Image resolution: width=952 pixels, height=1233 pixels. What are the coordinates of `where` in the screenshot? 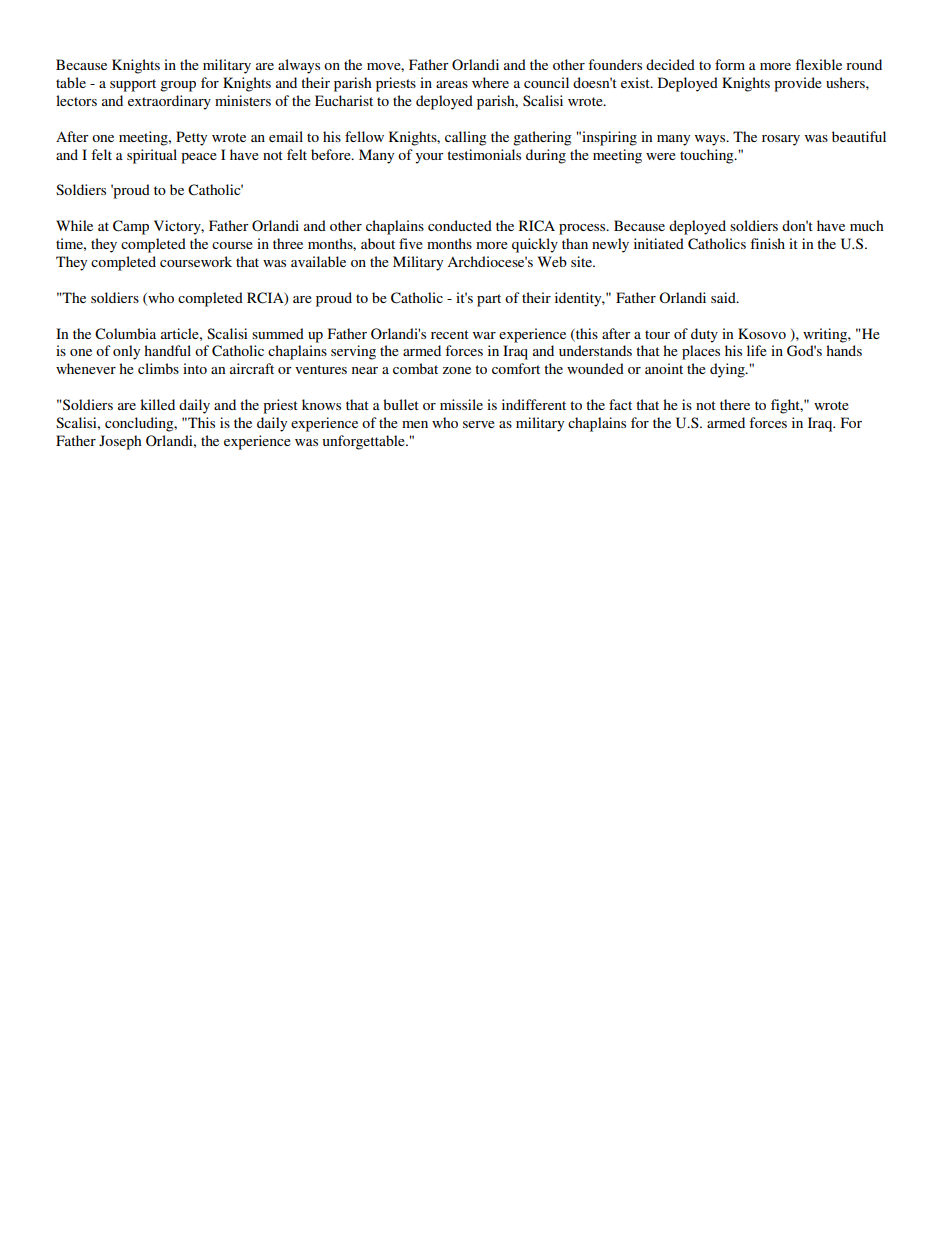 It's located at (490, 82).
